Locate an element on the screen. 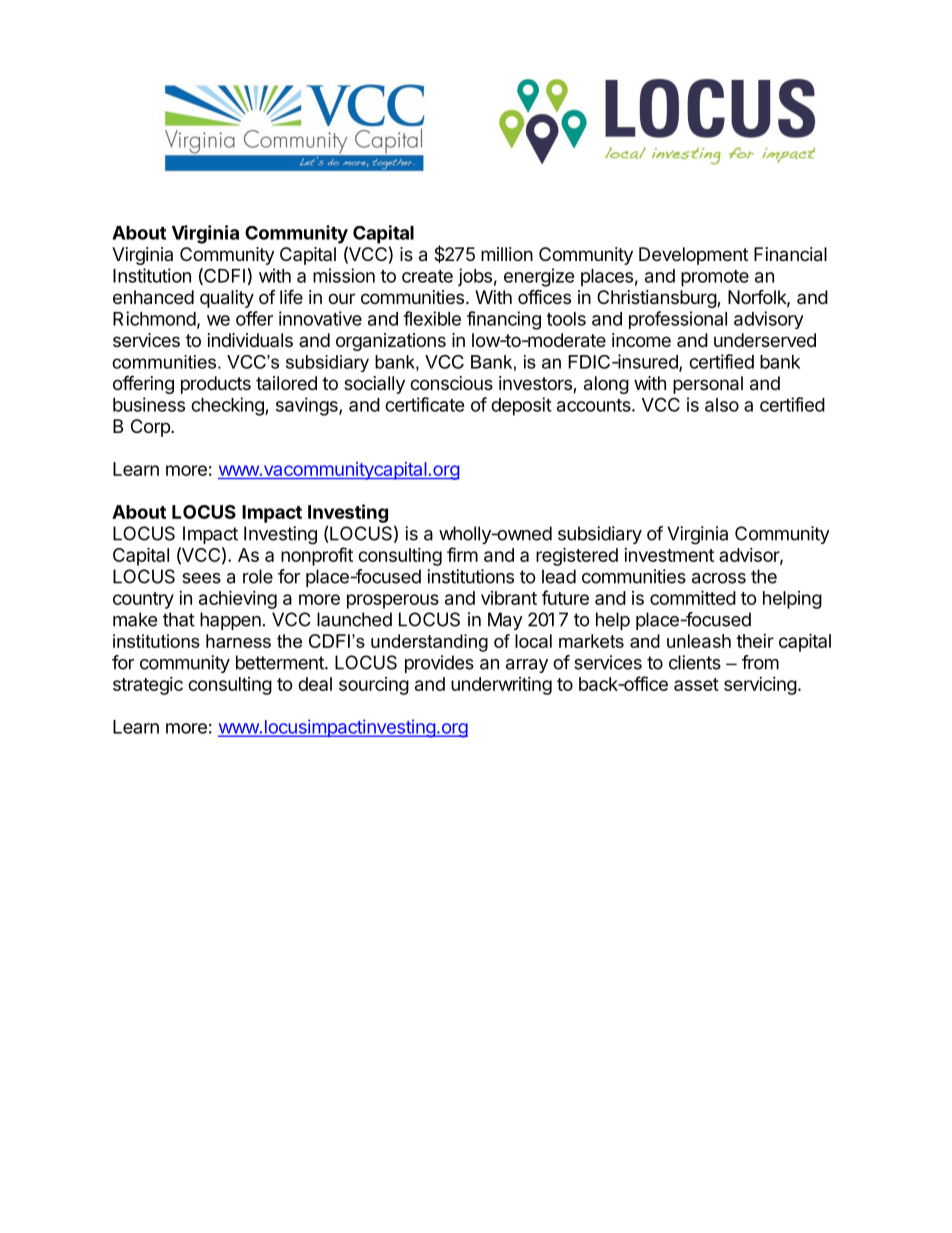 This screenshot has width=952, height=1233. also is located at coordinates (722, 405).
